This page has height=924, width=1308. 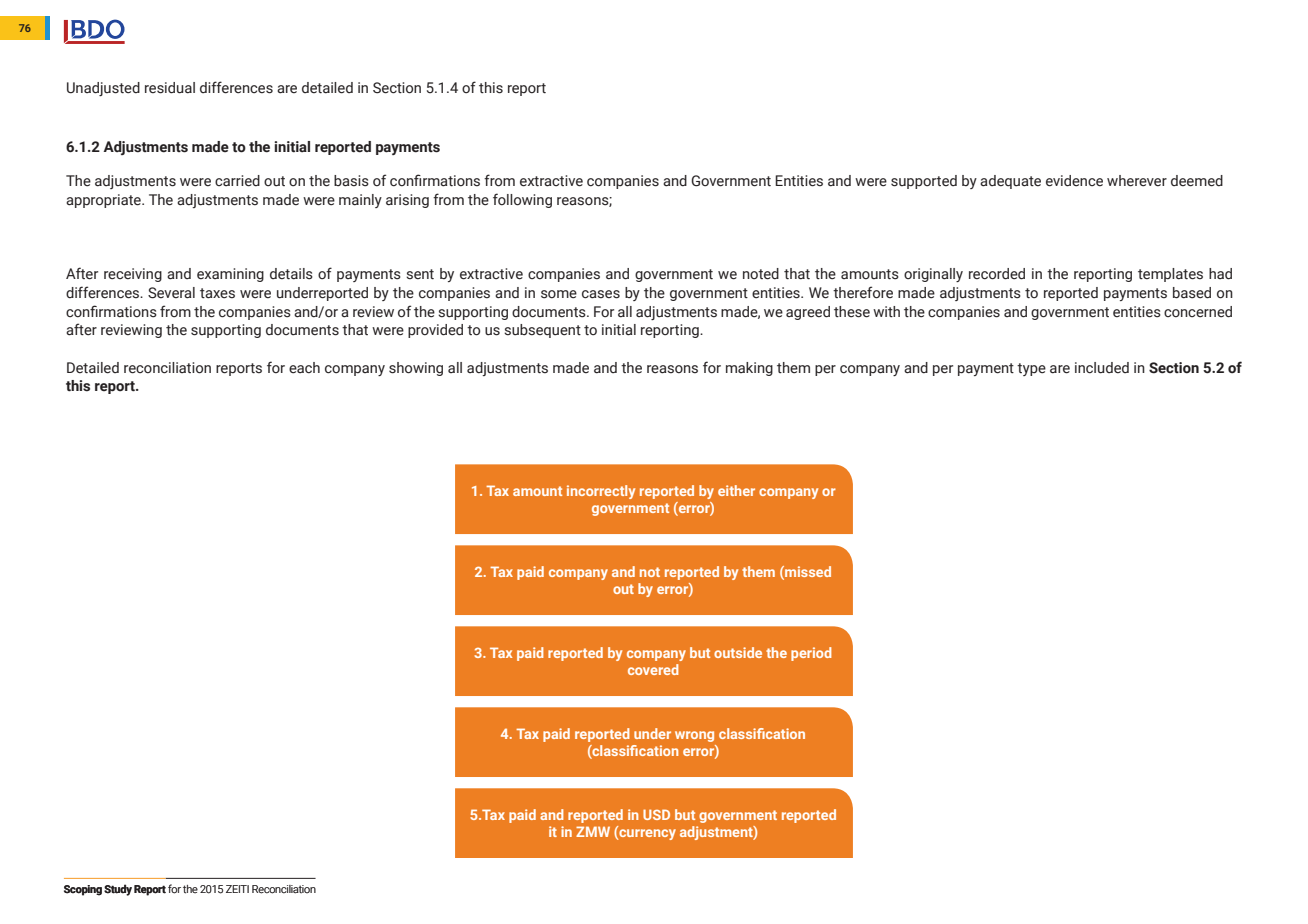 I want to click on Study, so click(x=118, y=890).
